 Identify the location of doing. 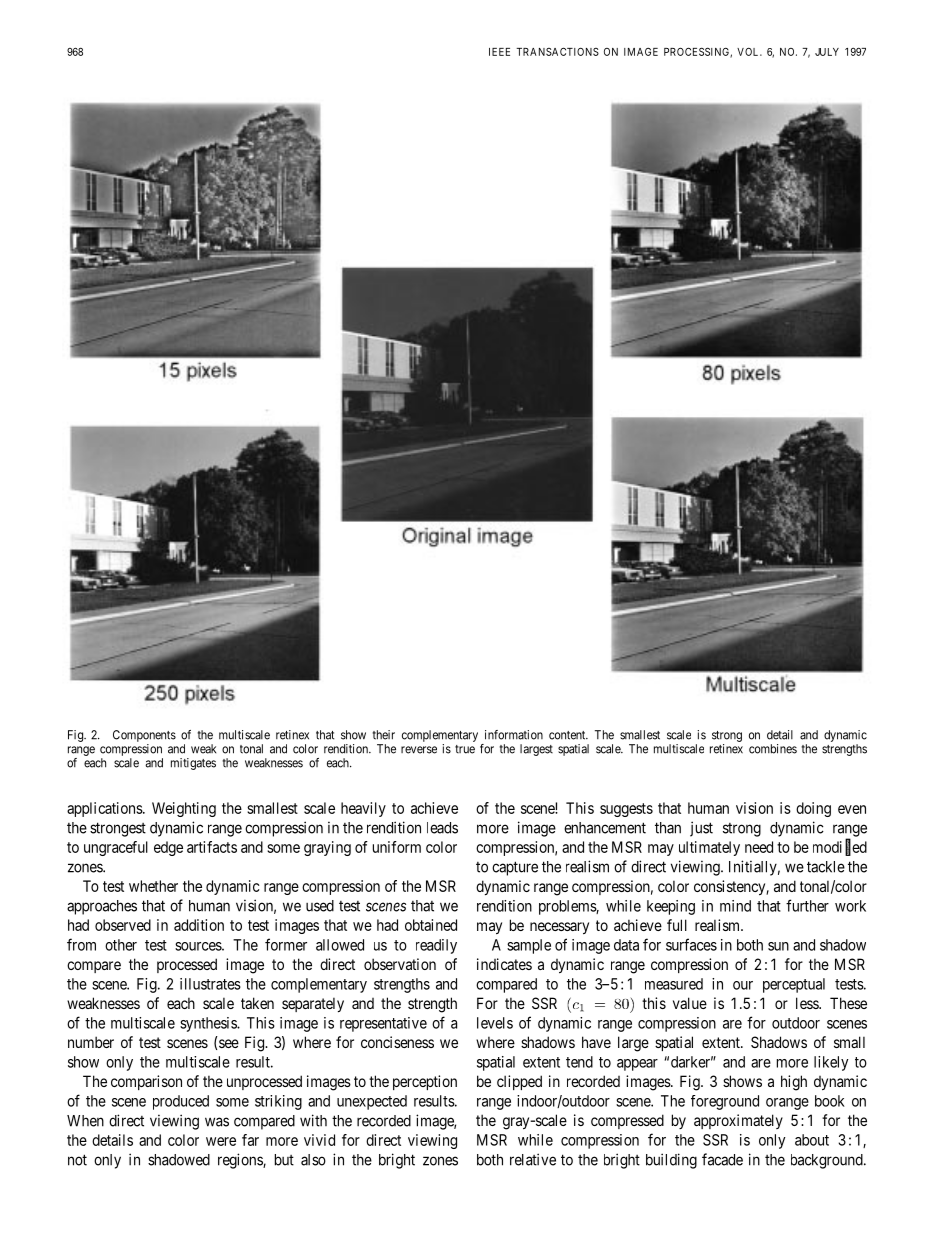
(813, 809).
